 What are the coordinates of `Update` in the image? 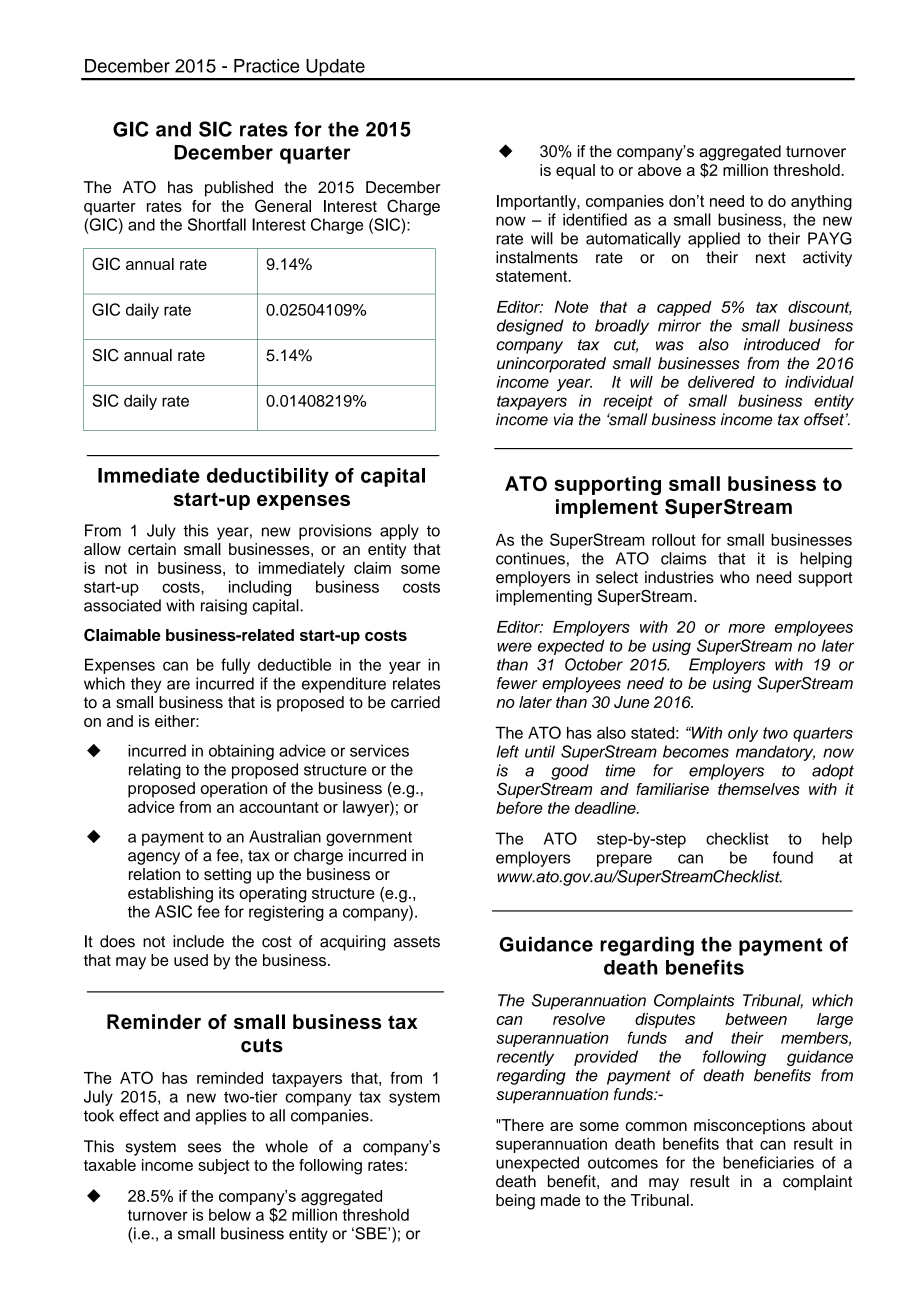 It's located at (335, 69).
